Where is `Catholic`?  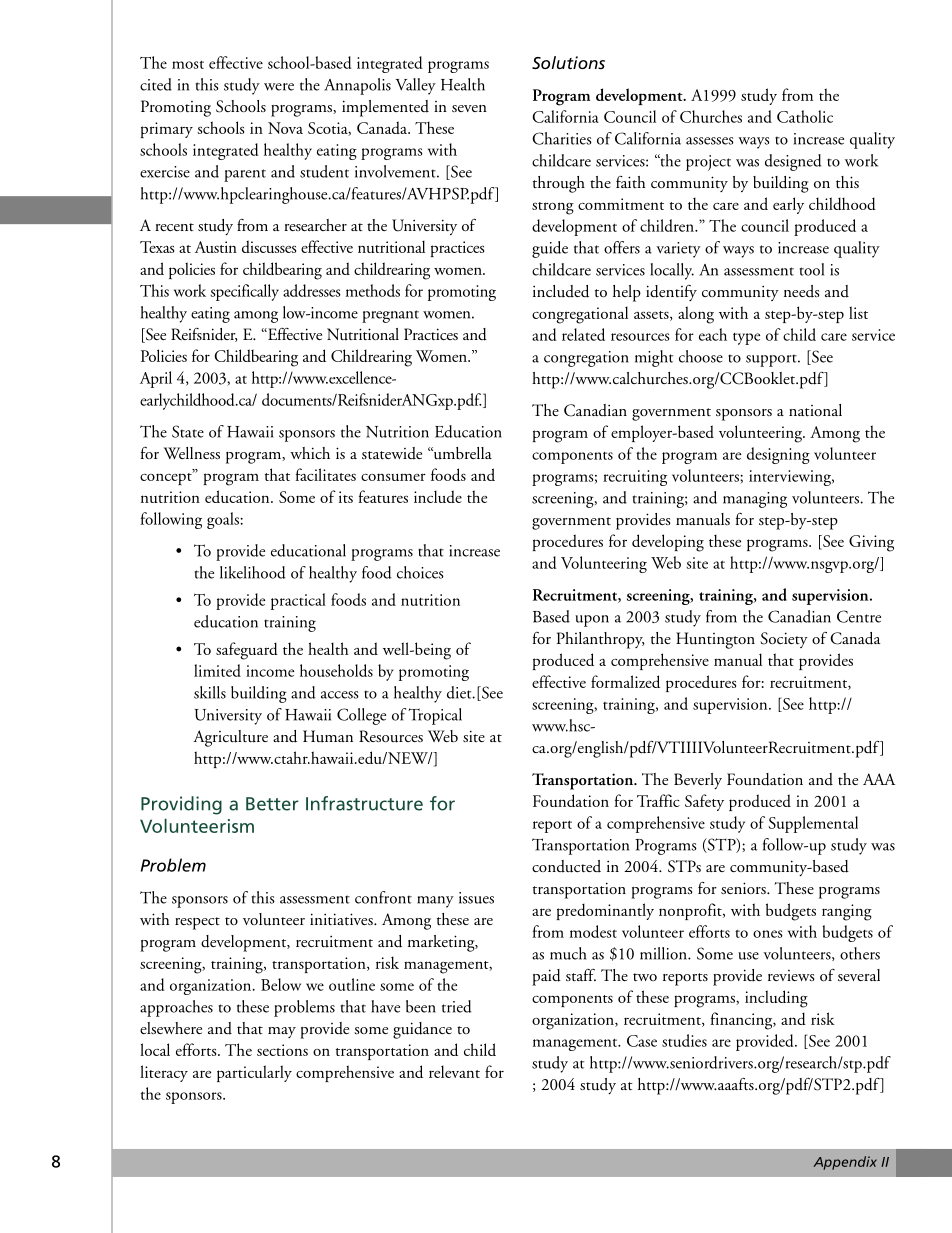 Catholic is located at coordinates (805, 116).
